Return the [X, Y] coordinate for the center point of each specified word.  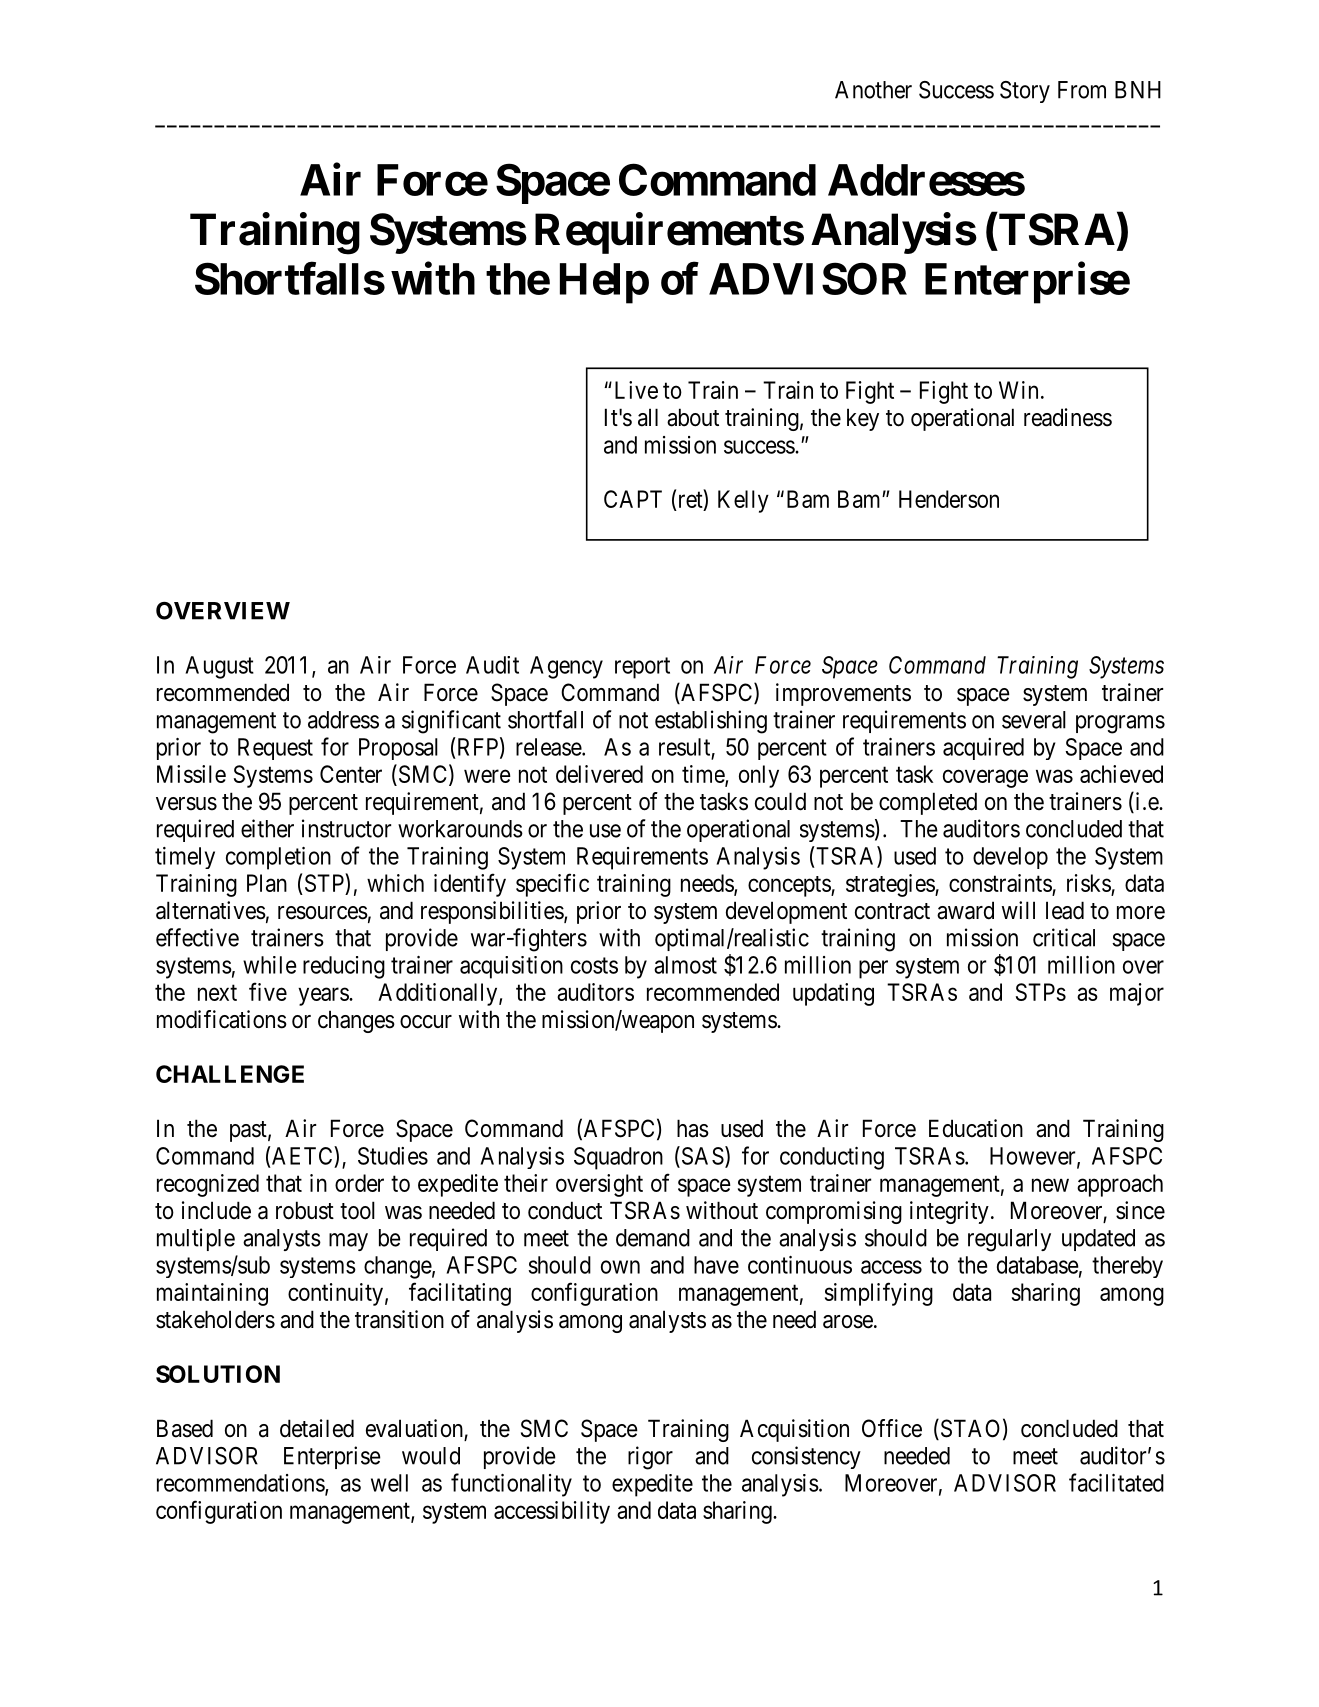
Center [351, 774]
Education [976, 1128]
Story [1025, 92]
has [693, 1128]
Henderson [949, 499]
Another [873, 90]
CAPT [633, 499]
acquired [983, 749]
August [219, 667]
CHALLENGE [230, 1074]
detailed [317, 1428]
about [693, 417]
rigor [650, 1458]
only [759, 776]
